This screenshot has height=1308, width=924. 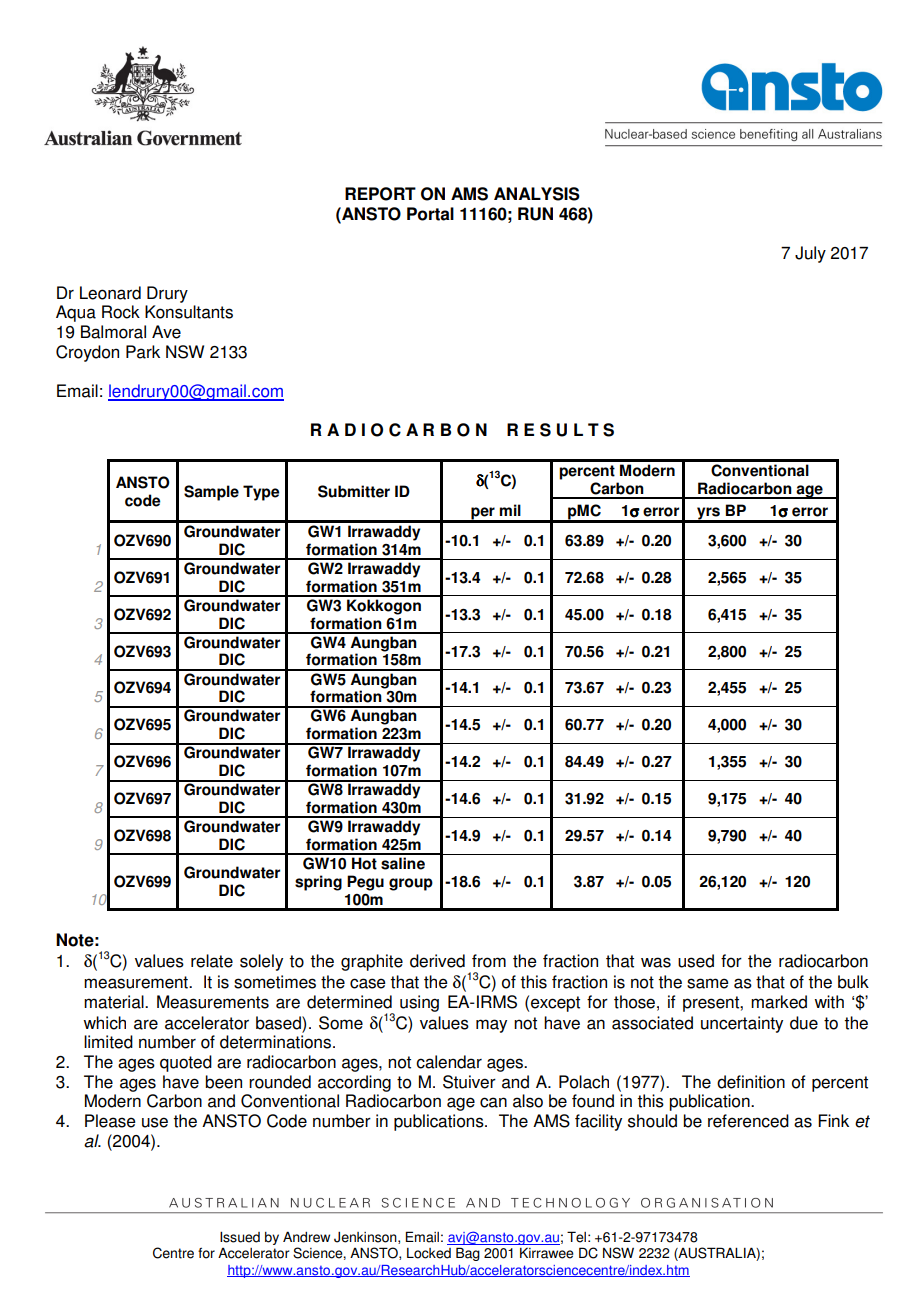 I want to click on spring, so click(x=318, y=883).
